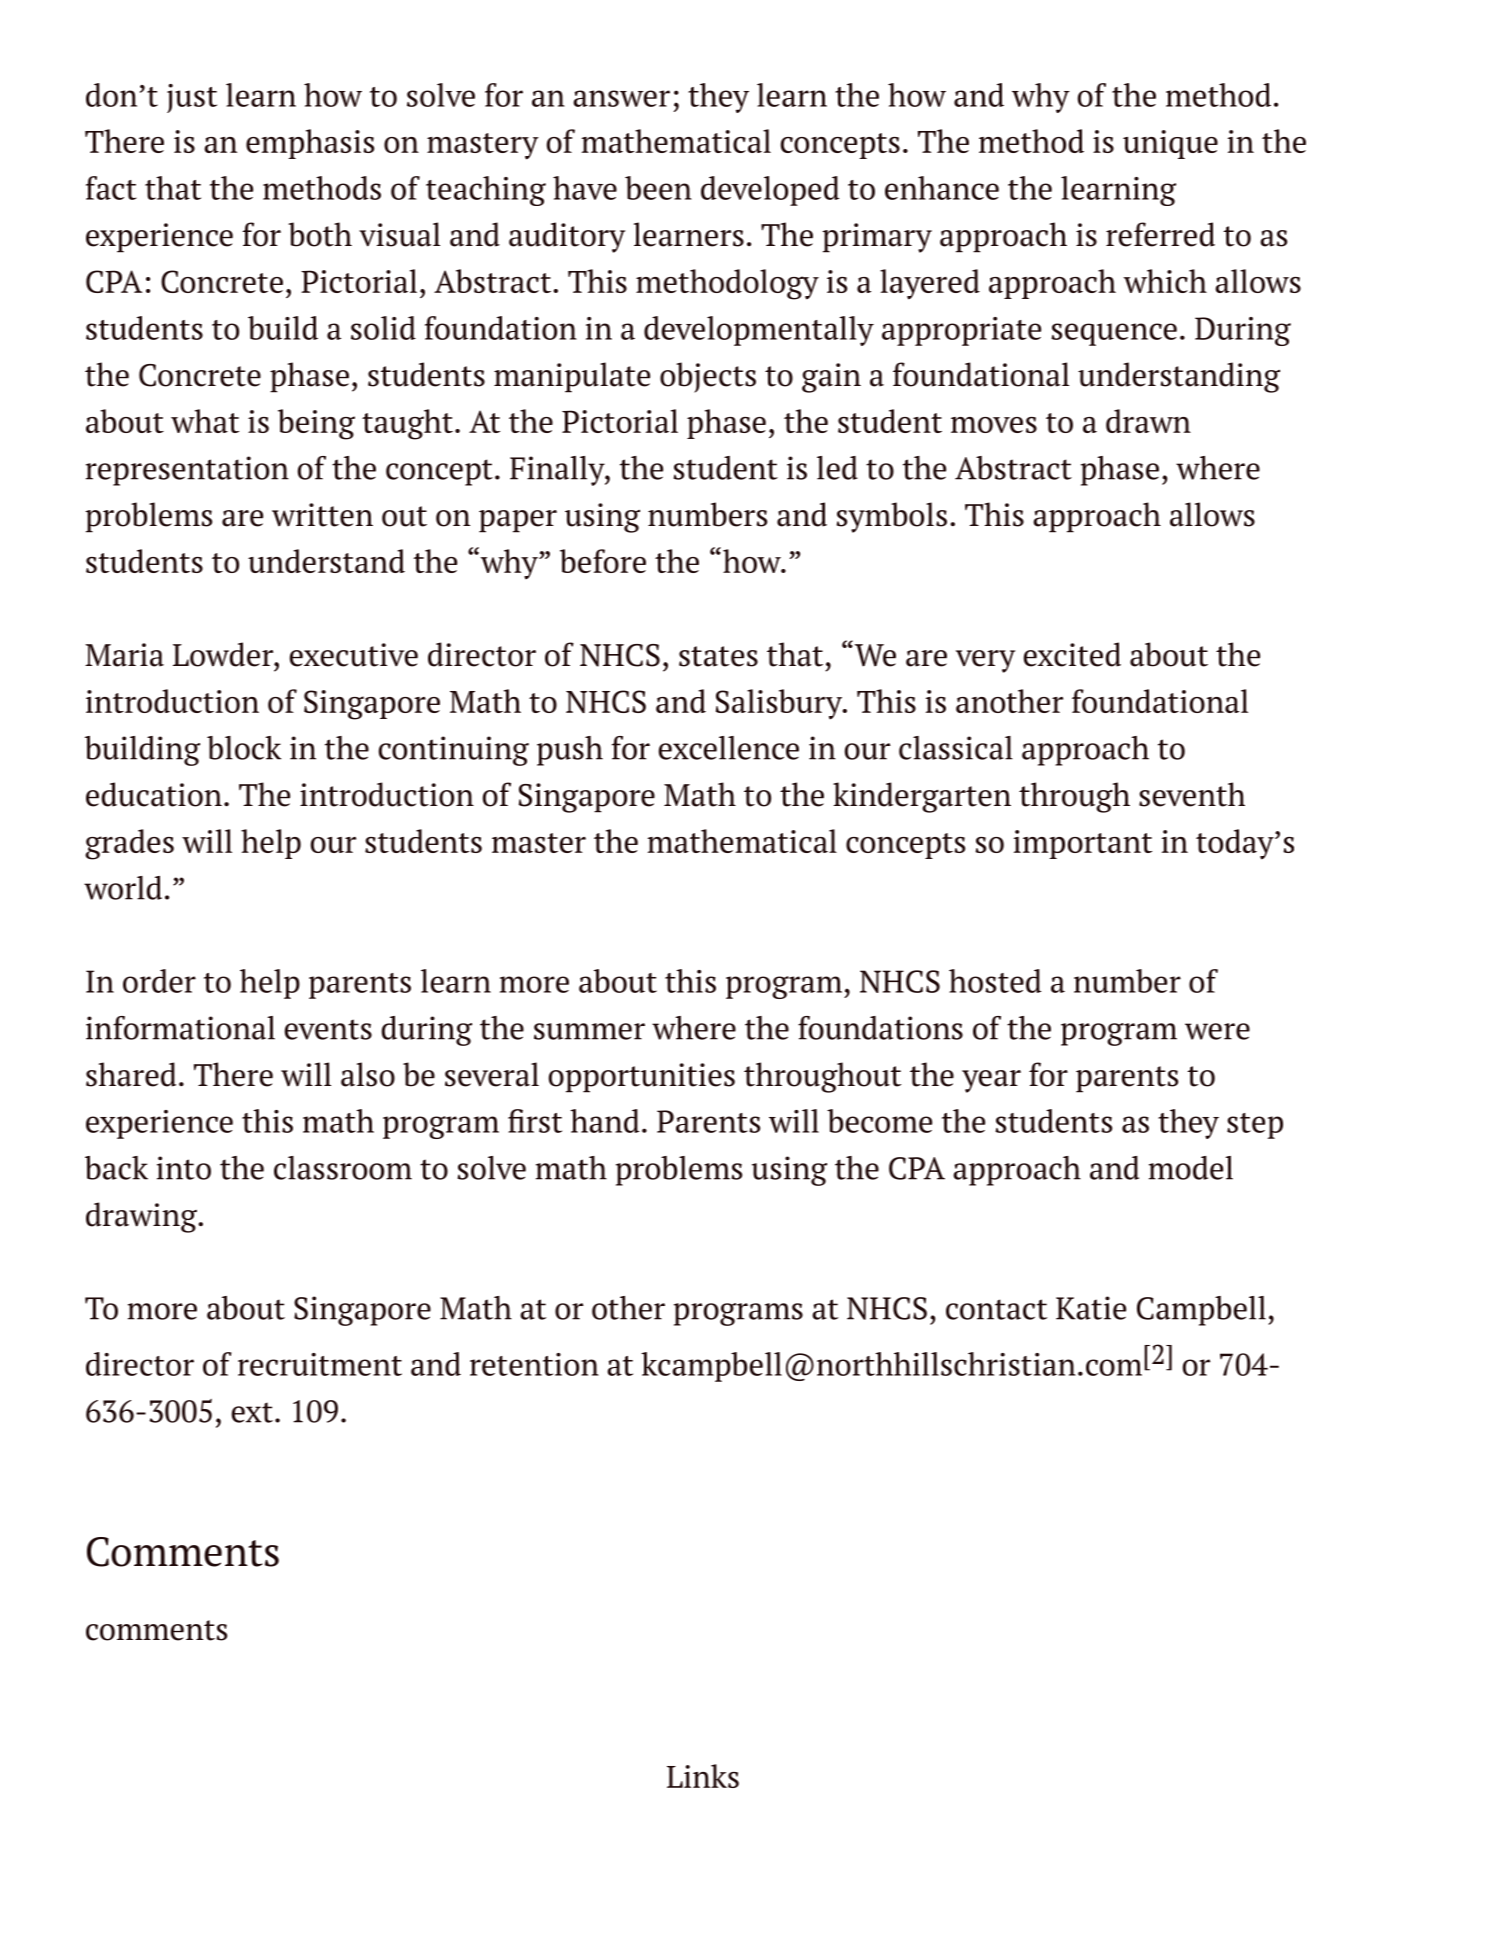 The width and height of the image is (1501, 1942). I want to click on excited, so click(1072, 654).
